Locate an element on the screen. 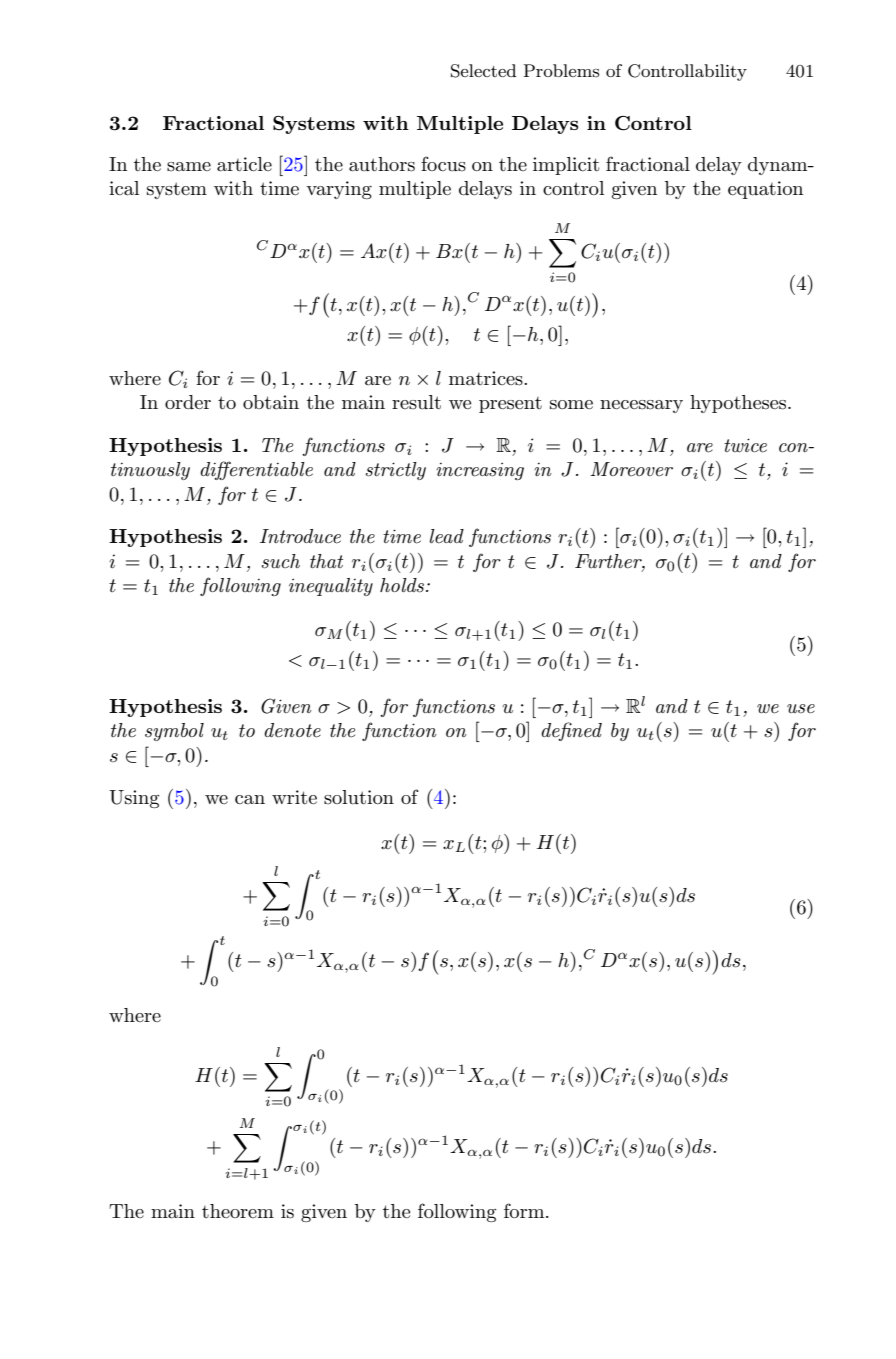  use is located at coordinates (801, 709).
